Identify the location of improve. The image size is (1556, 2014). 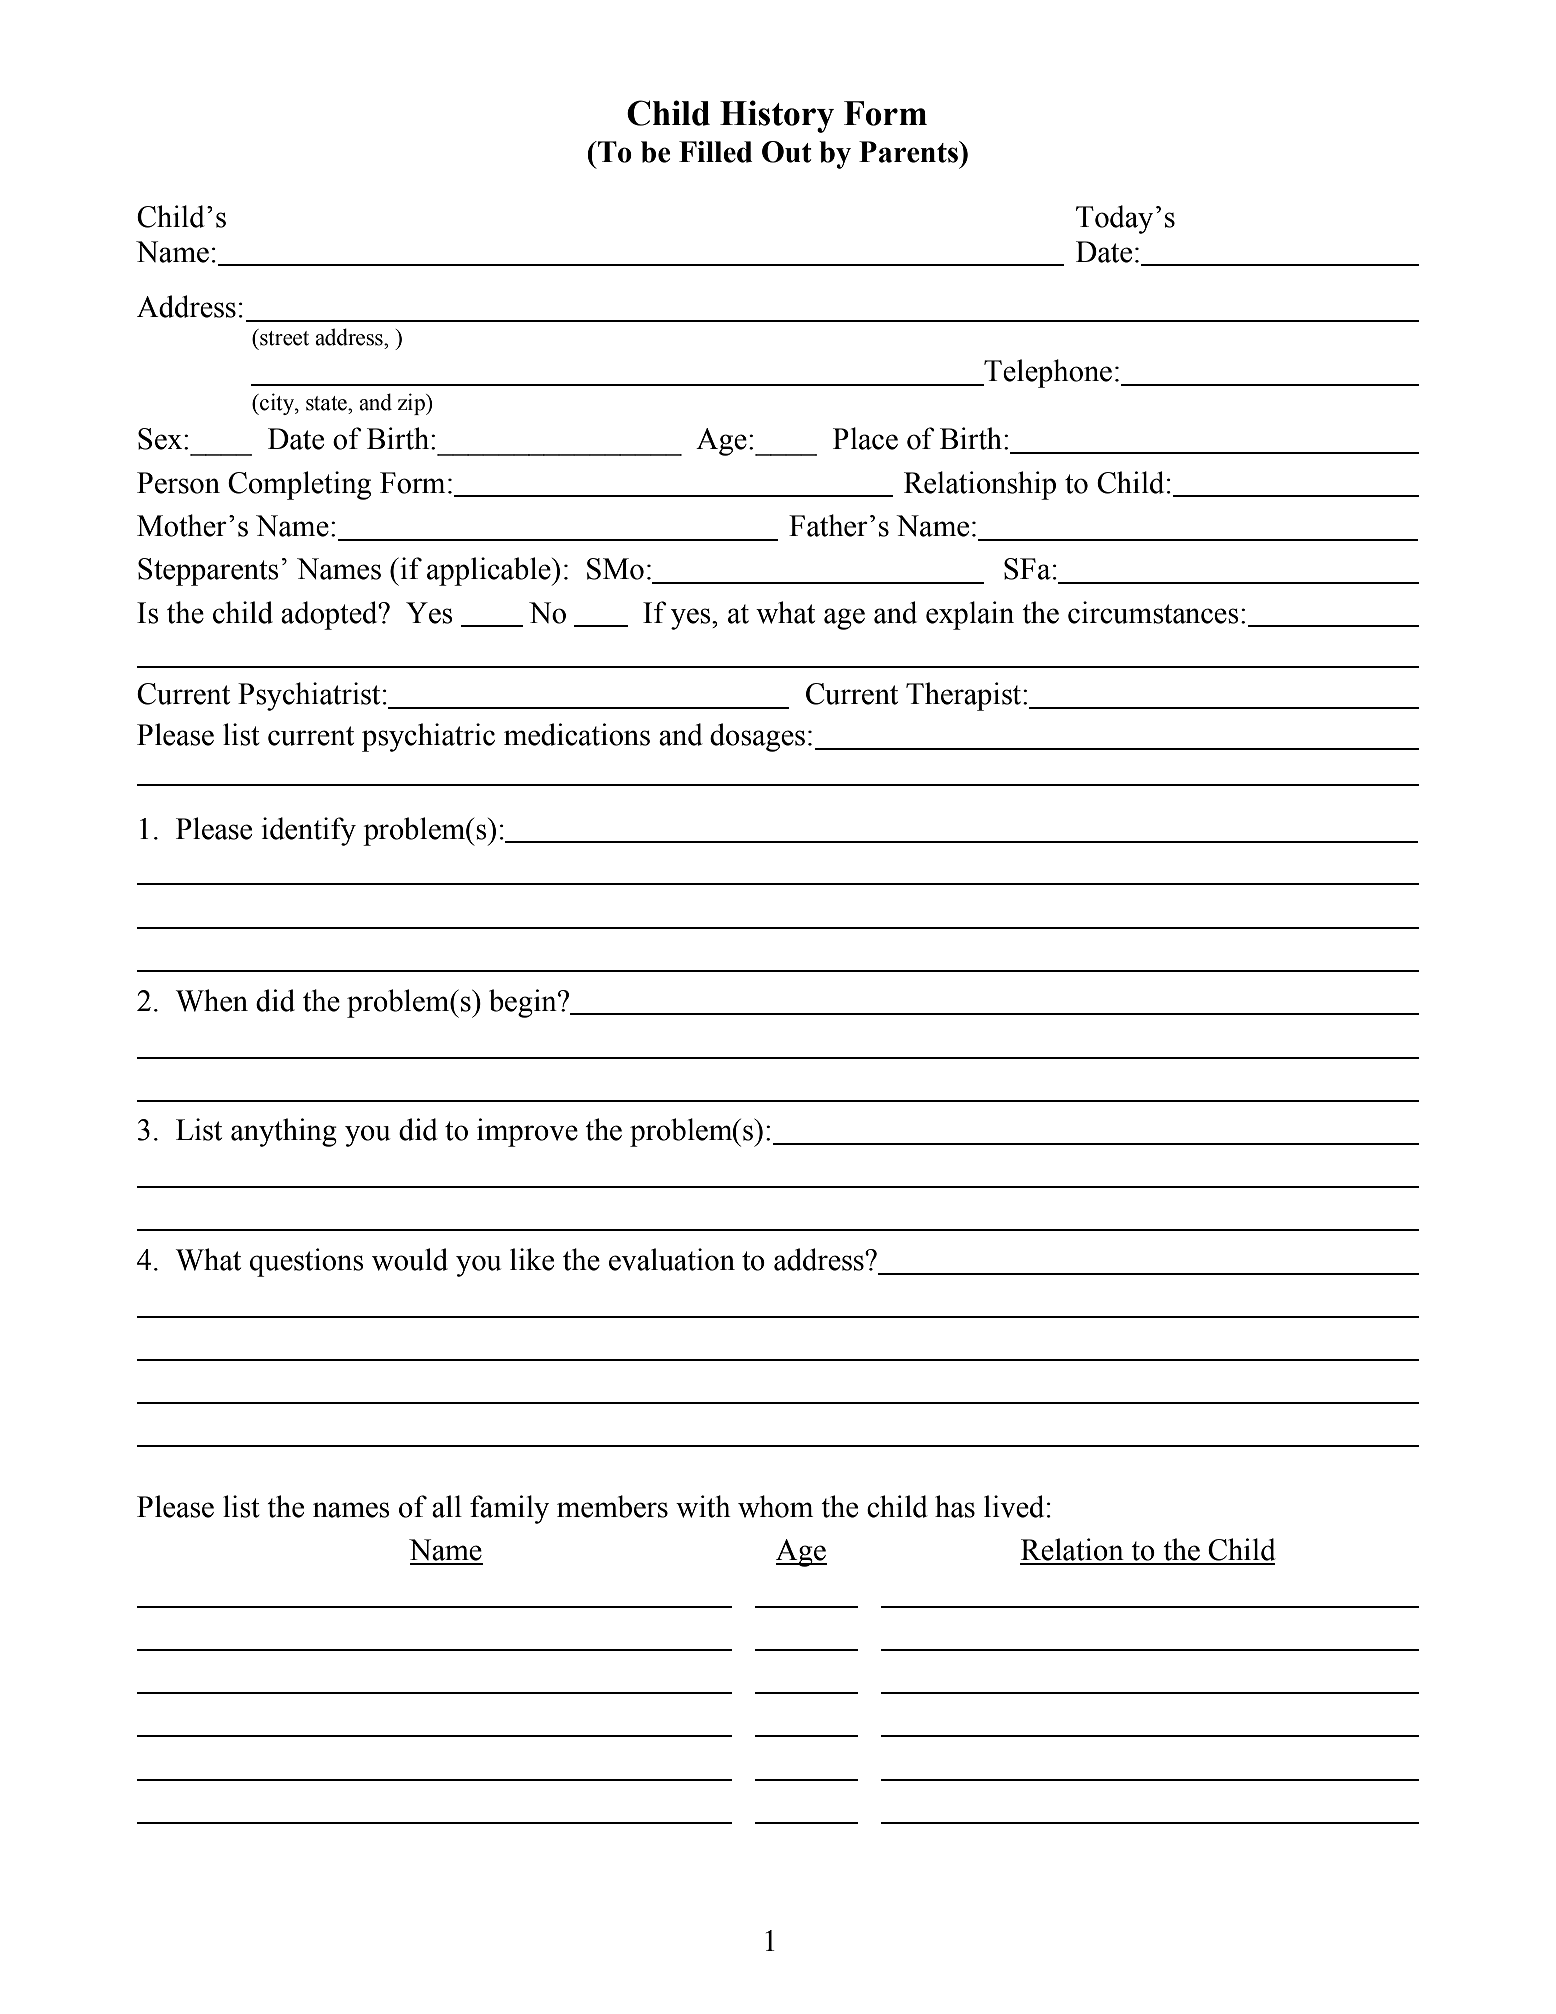
(527, 1132).
